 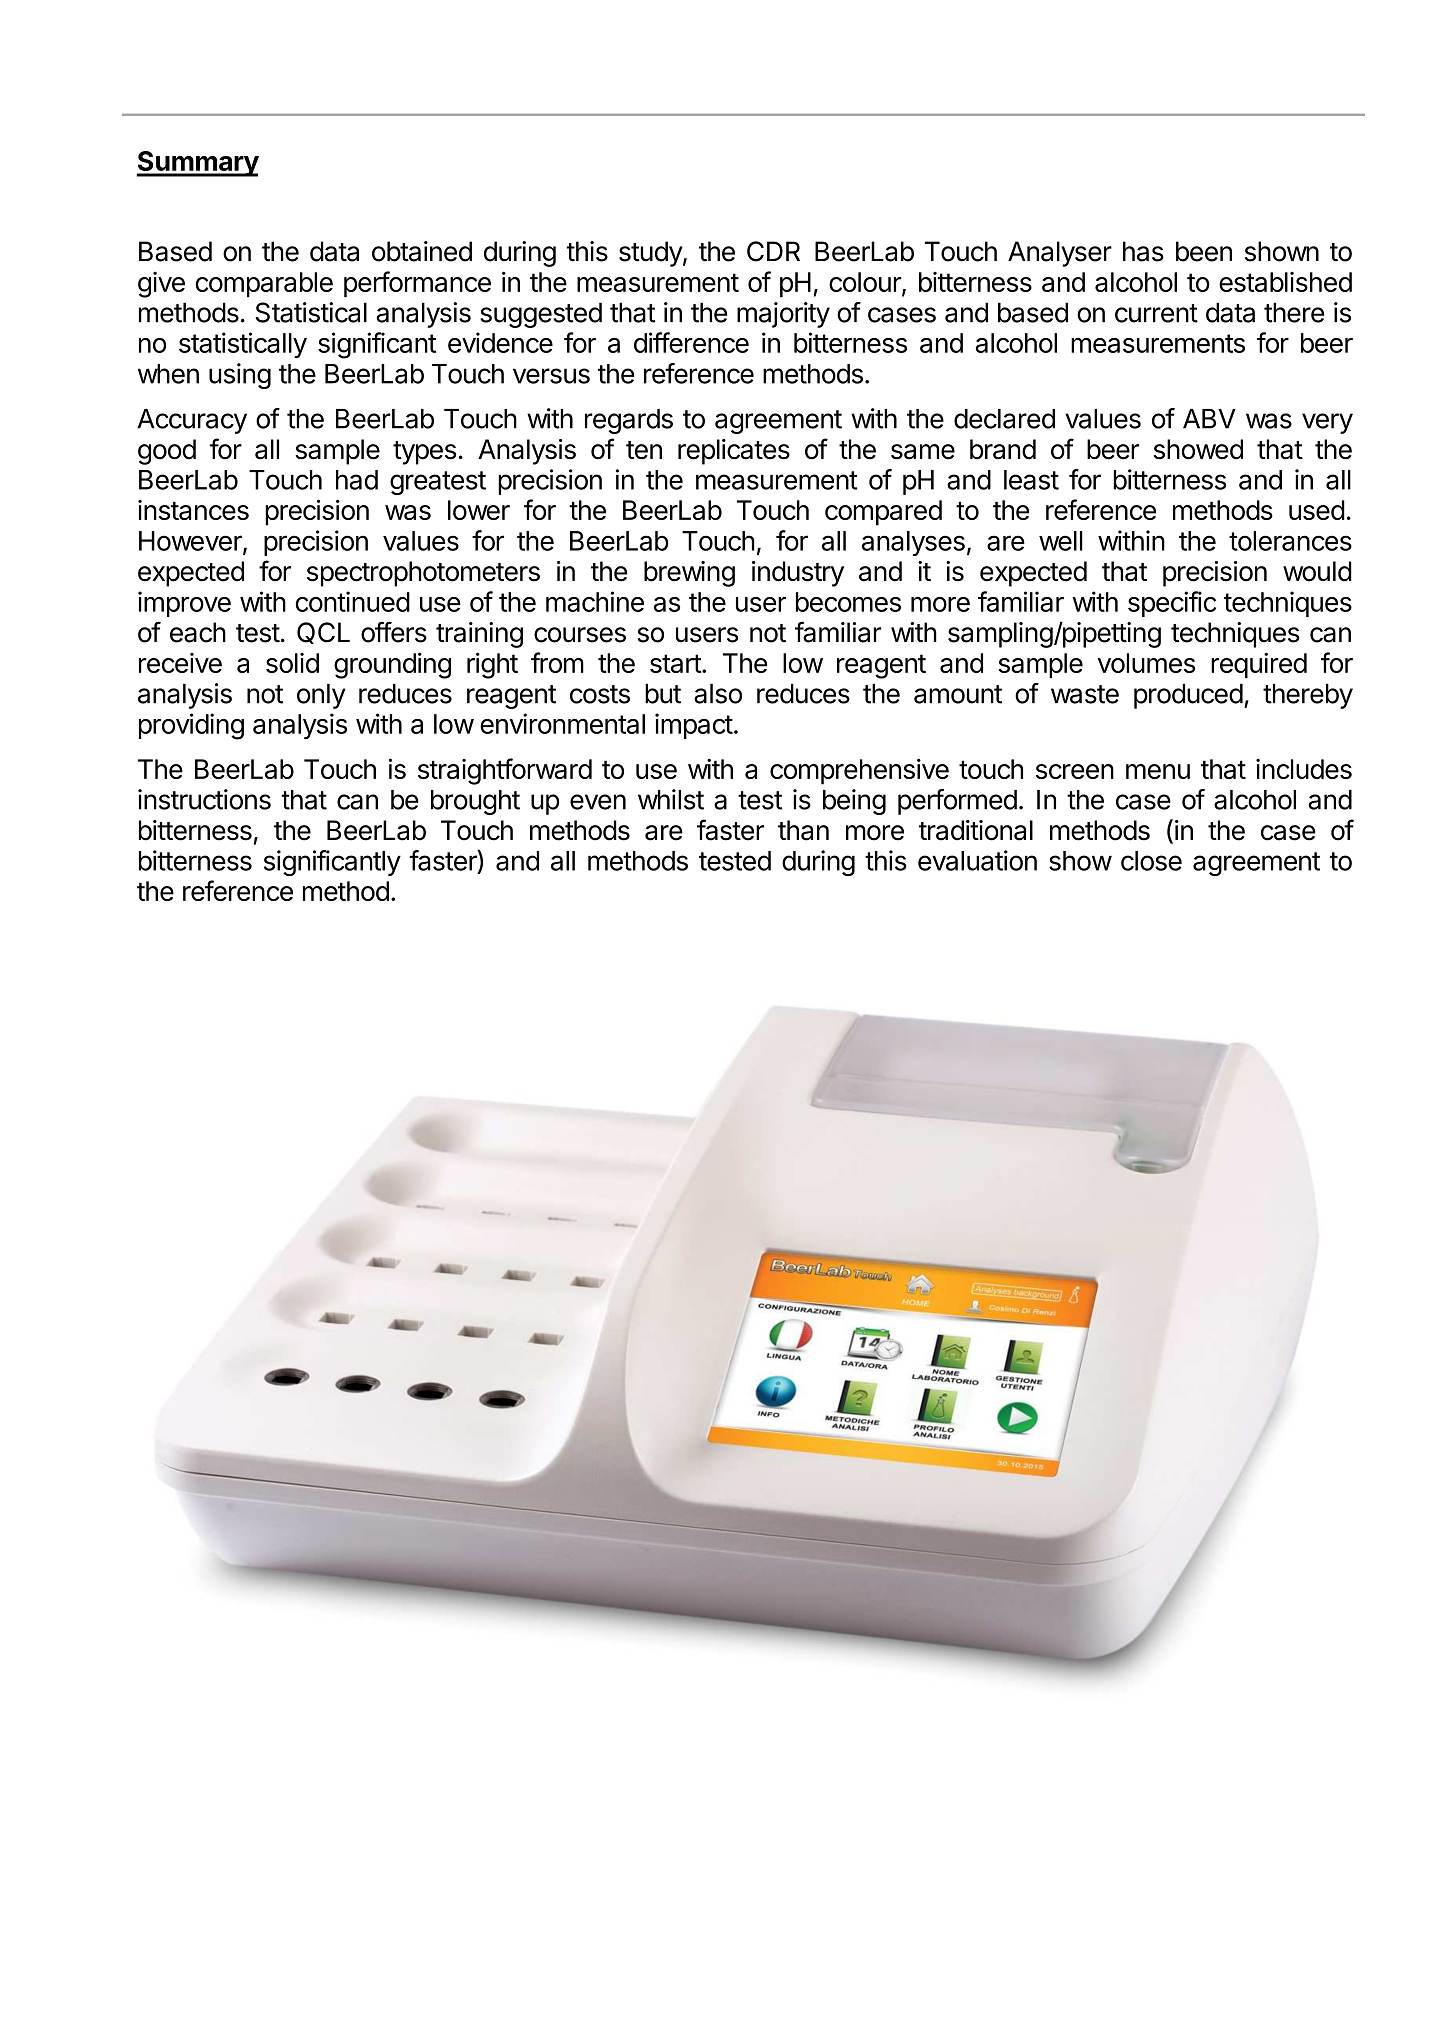 I want to click on than, so click(x=803, y=830).
